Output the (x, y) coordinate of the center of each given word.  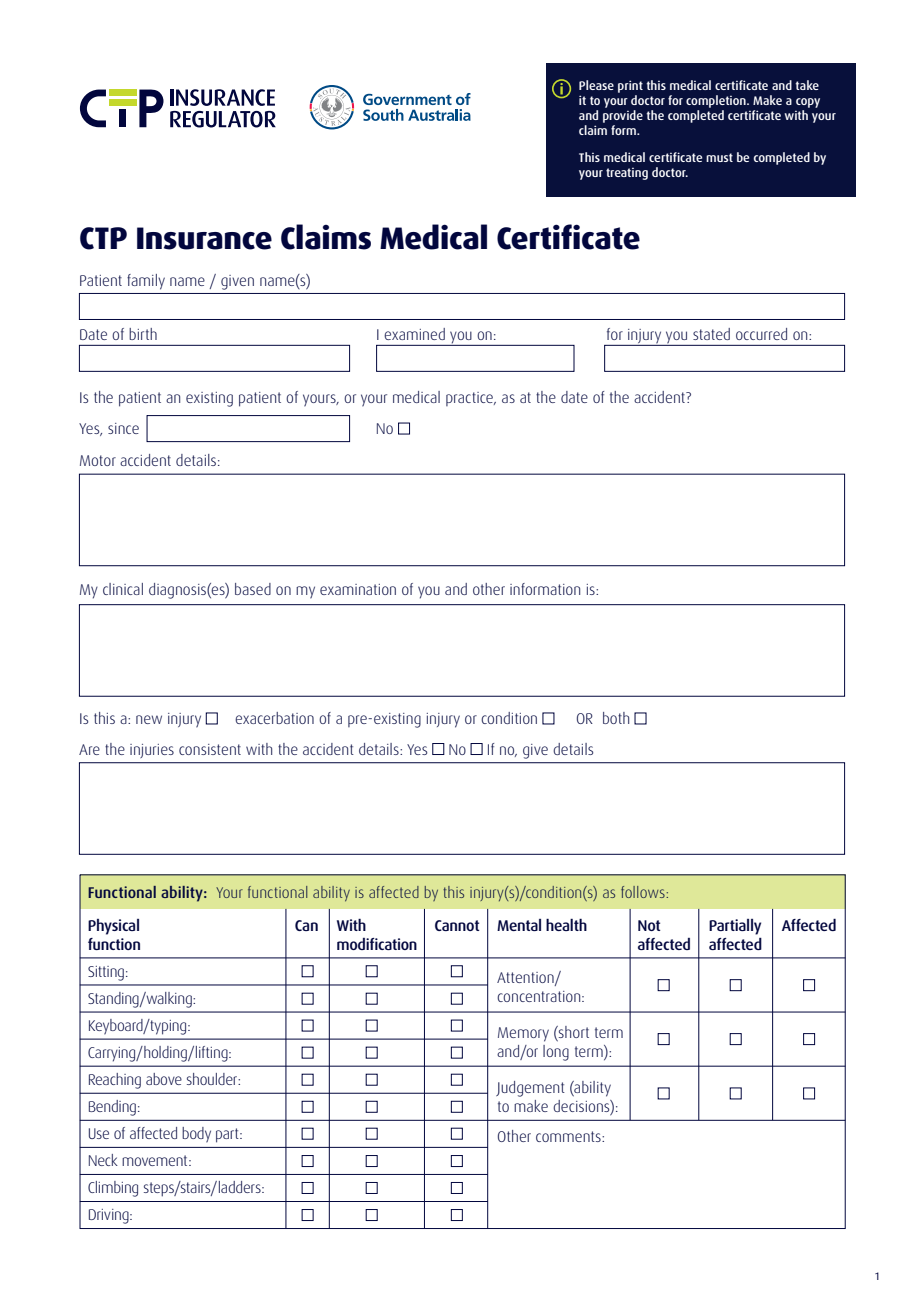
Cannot (457, 925)
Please (596, 85)
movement (156, 1160)
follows (644, 892)
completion (717, 101)
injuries (152, 751)
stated (711, 334)
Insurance (204, 238)
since (123, 428)
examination (358, 589)
